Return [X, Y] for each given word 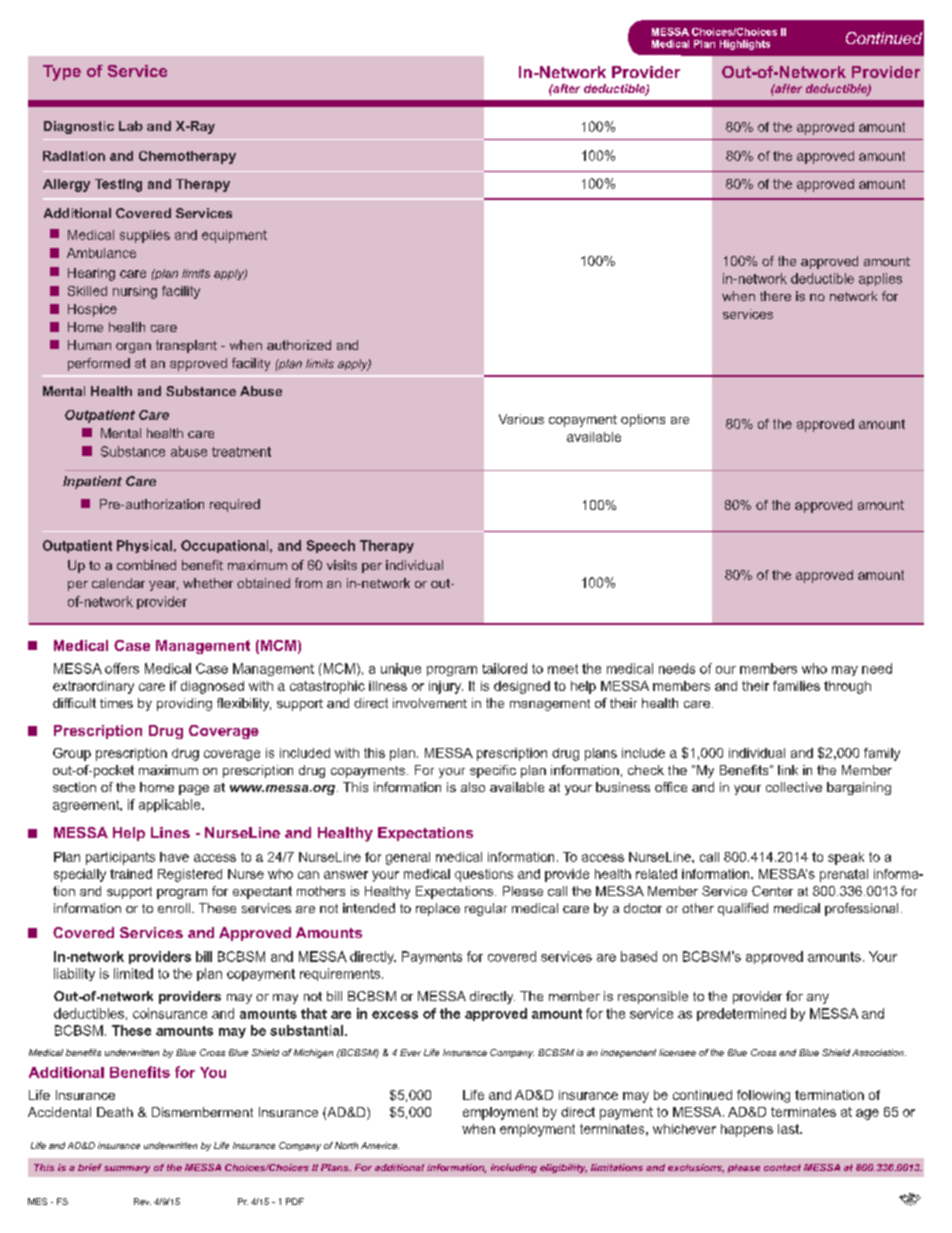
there [775, 296]
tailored [504, 668]
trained [131, 874]
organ [133, 348]
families [796, 686]
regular [486, 909]
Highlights [745, 45]
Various [521, 419]
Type [62, 73]
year [163, 586]
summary [127, 1169]
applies [880, 279]
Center [772, 891]
